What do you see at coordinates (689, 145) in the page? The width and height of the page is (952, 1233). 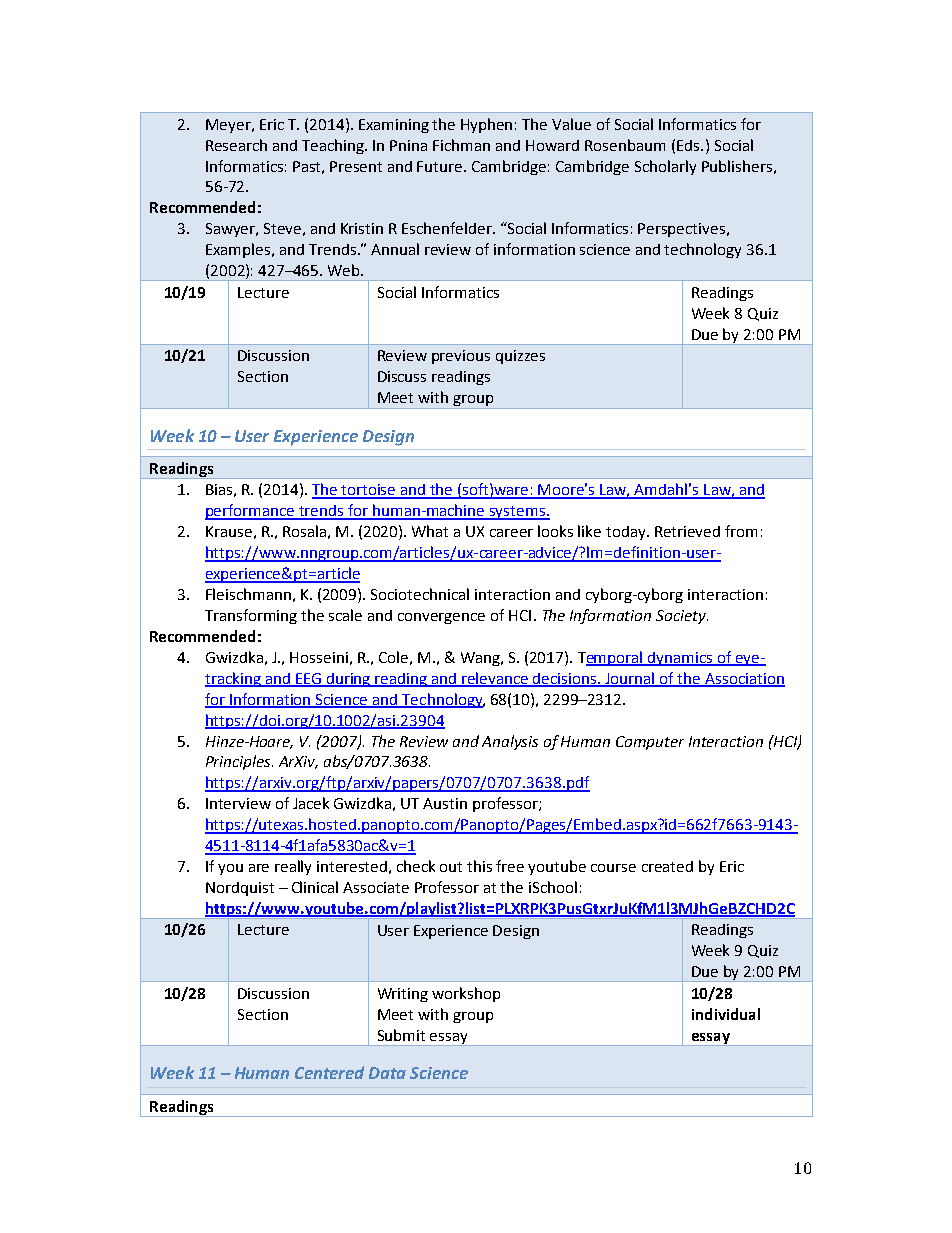 I see `Eds` at bounding box center [689, 145].
